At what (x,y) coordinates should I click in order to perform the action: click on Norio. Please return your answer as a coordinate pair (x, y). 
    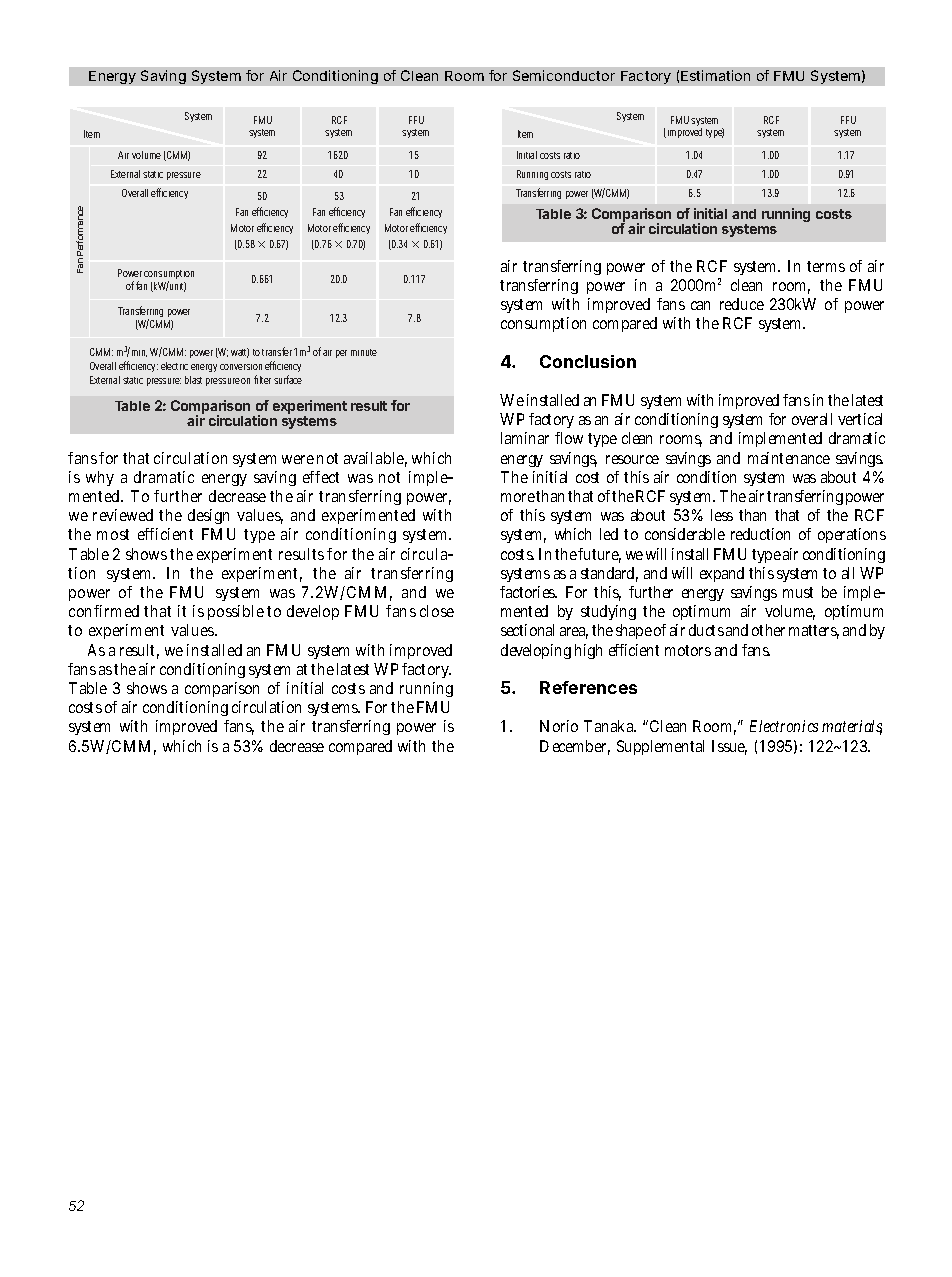
    Looking at the image, I should click on (559, 726).
